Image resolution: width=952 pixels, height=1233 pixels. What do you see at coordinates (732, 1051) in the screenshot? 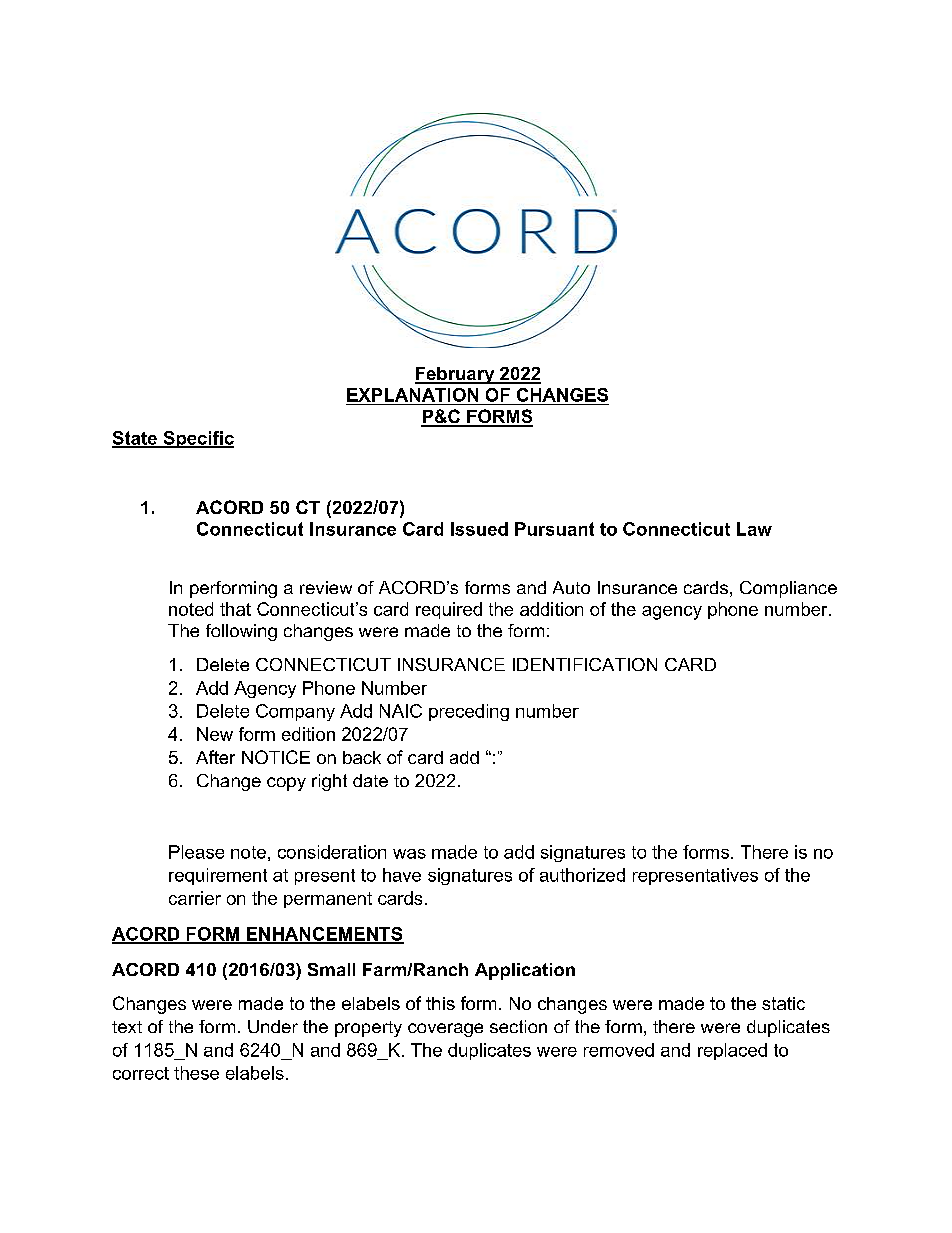
I see `replaced` at bounding box center [732, 1051].
